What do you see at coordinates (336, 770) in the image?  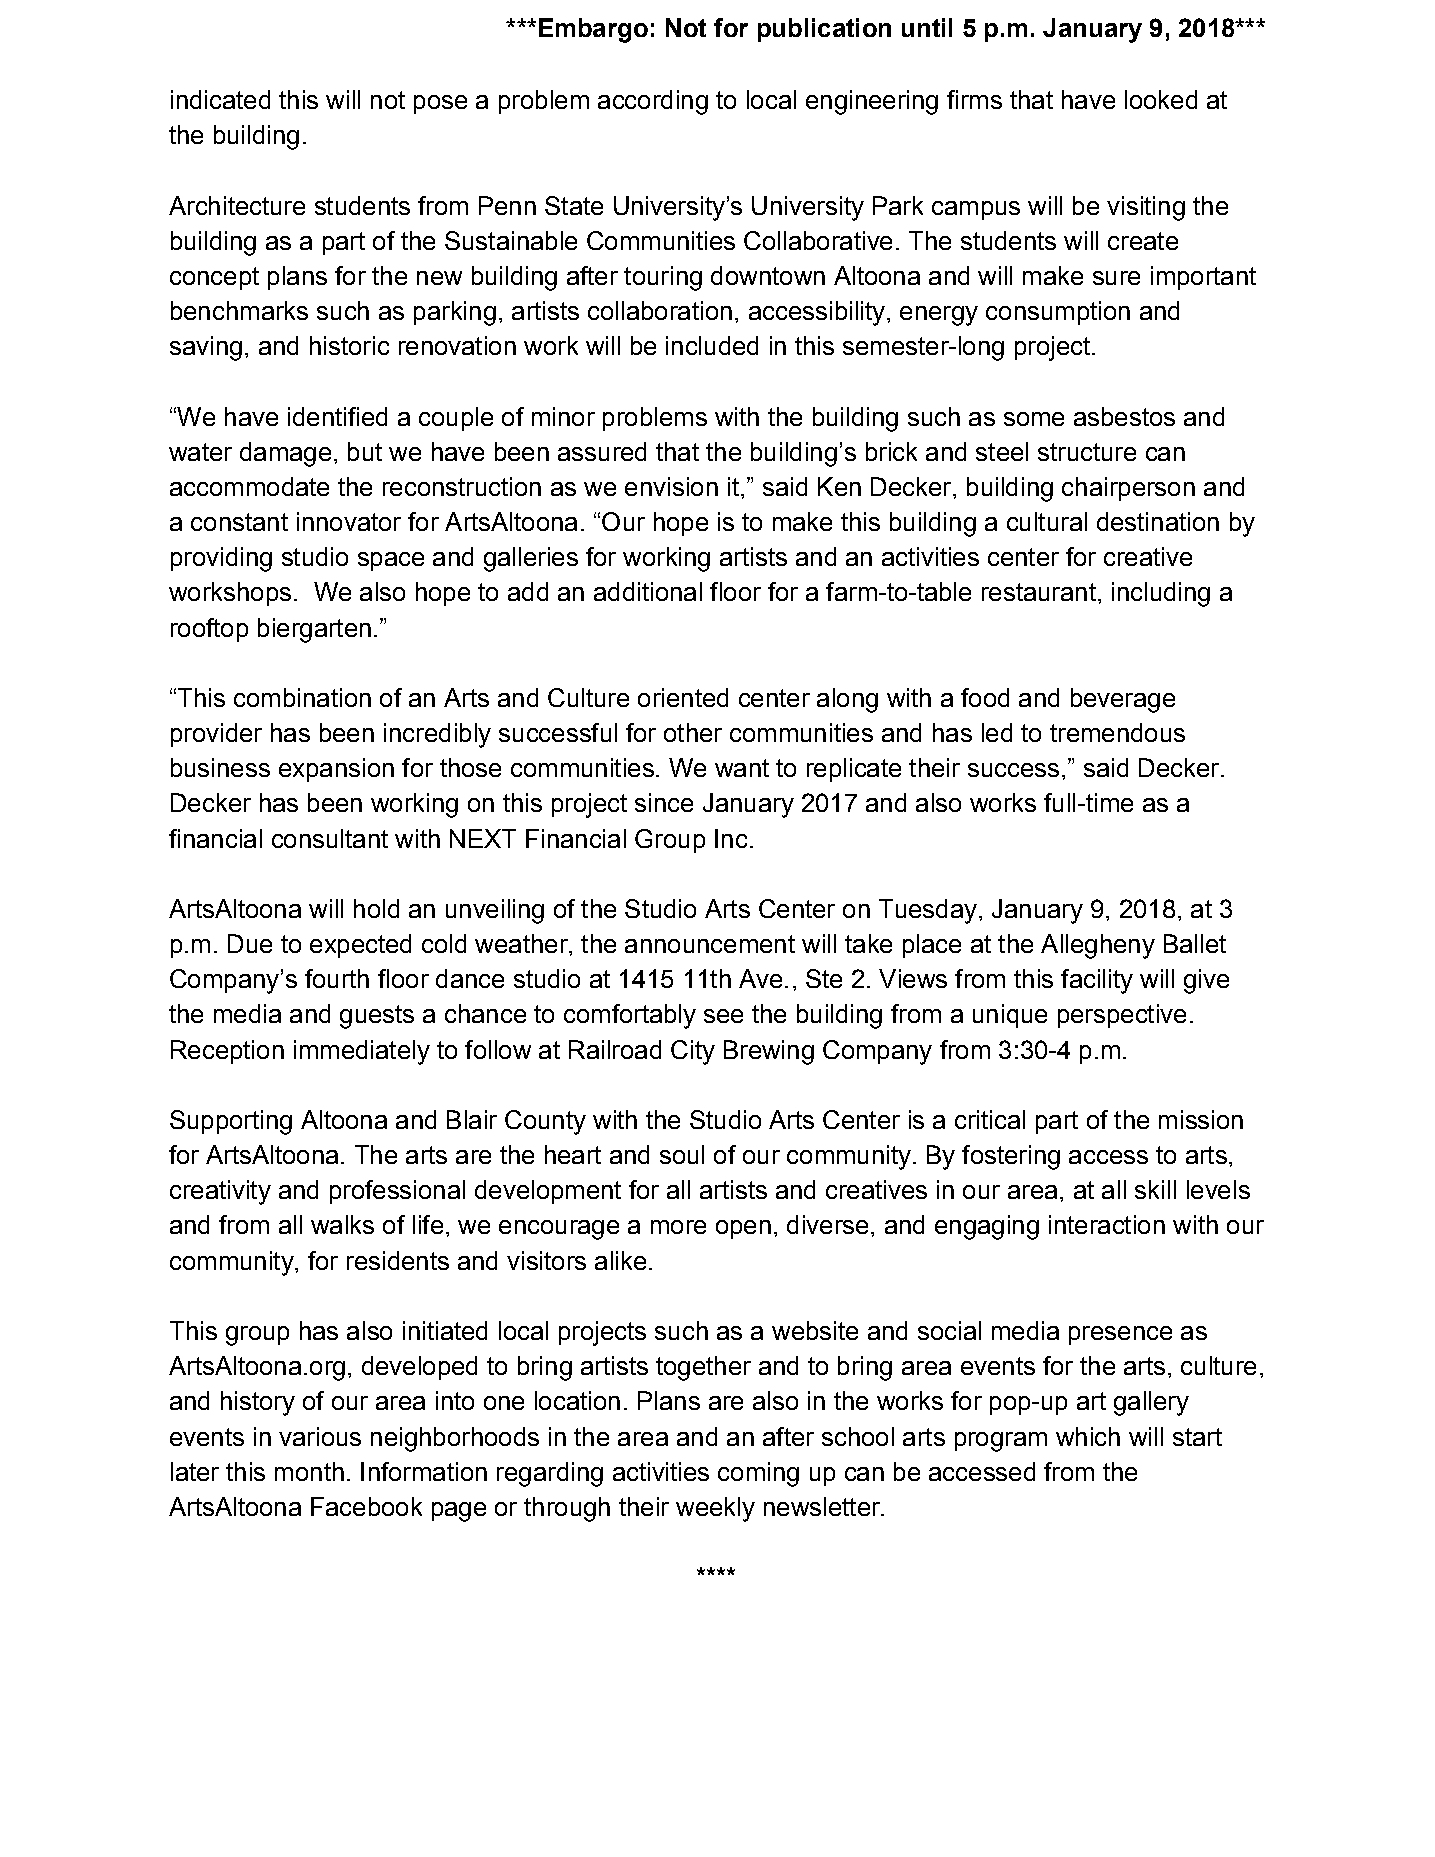 I see `expansion` at bounding box center [336, 770].
